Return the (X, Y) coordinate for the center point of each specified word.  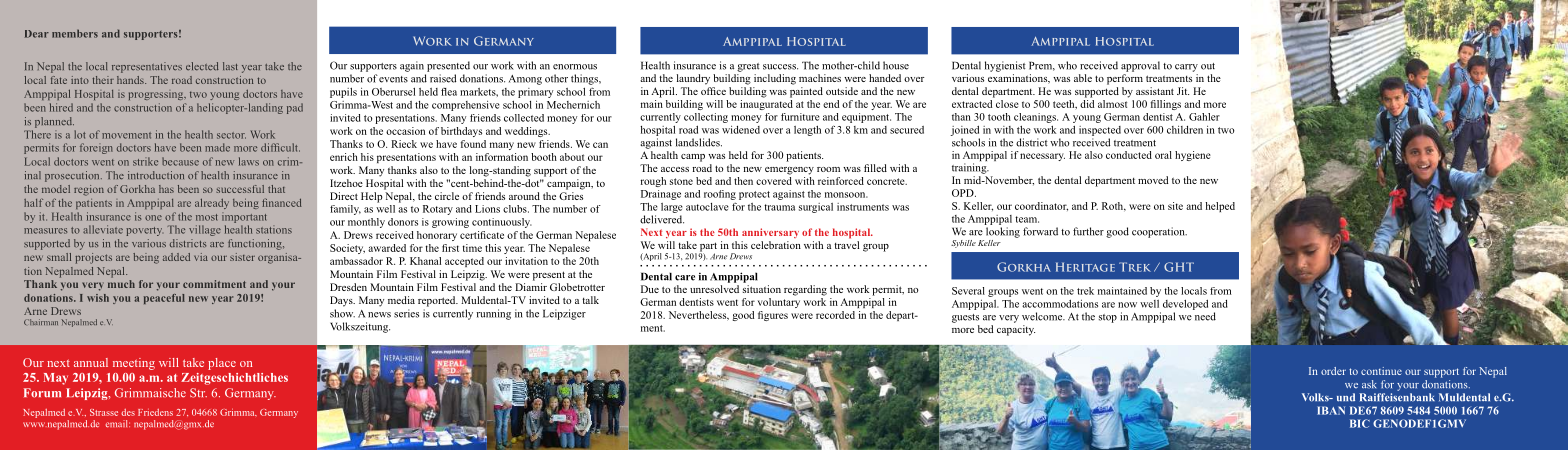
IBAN (1331, 410)
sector (231, 135)
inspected (1100, 131)
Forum (42, 393)
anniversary (770, 233)
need (1205, 316)
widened (741, 130)
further (1088, 231)
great (748, 67)
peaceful (164, 299)
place (222, 364)
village (205, 230)
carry (1186, 68)
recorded (835, 315)
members (75, 33)
